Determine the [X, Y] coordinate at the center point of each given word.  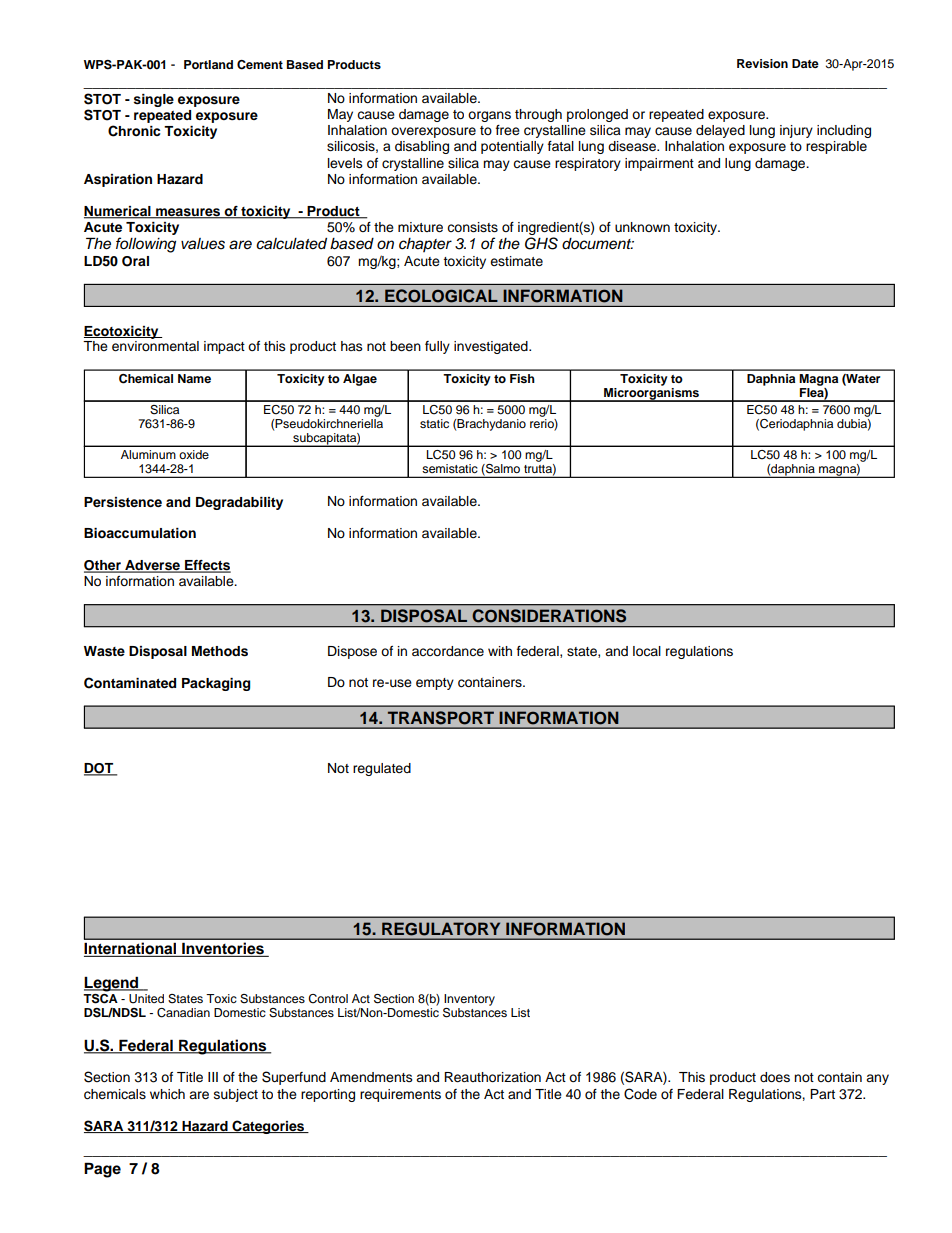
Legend [112, 984]
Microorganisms [652, 395]
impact [224, 347]
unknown [642, 227]
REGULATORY [441, 929]
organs [489, 116]
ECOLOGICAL [441, 295]
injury [796, 131]
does [775, 1077]
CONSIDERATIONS [549, 615]
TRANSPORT [441, 718]
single [154, 100]
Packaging [216, 684]
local [647, 651]
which [167, 1094]
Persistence [123, 502]
